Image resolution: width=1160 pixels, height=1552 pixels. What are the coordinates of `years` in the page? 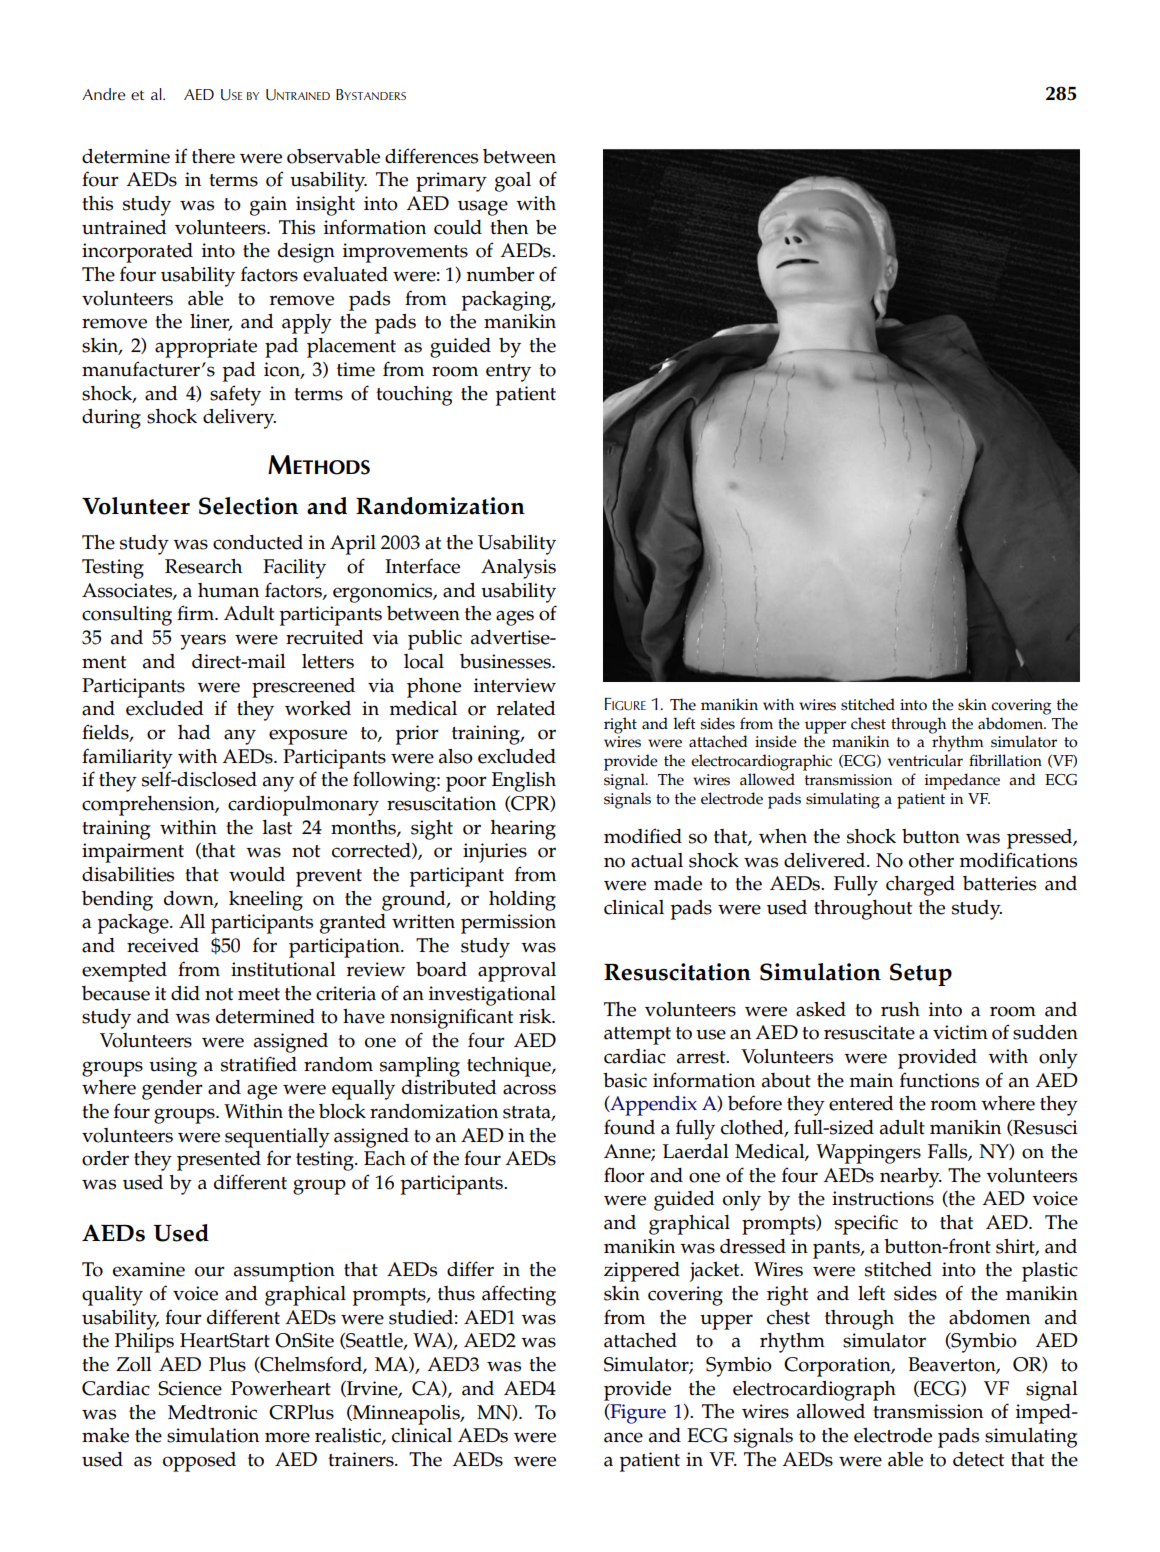 It's located at (203, 642).
